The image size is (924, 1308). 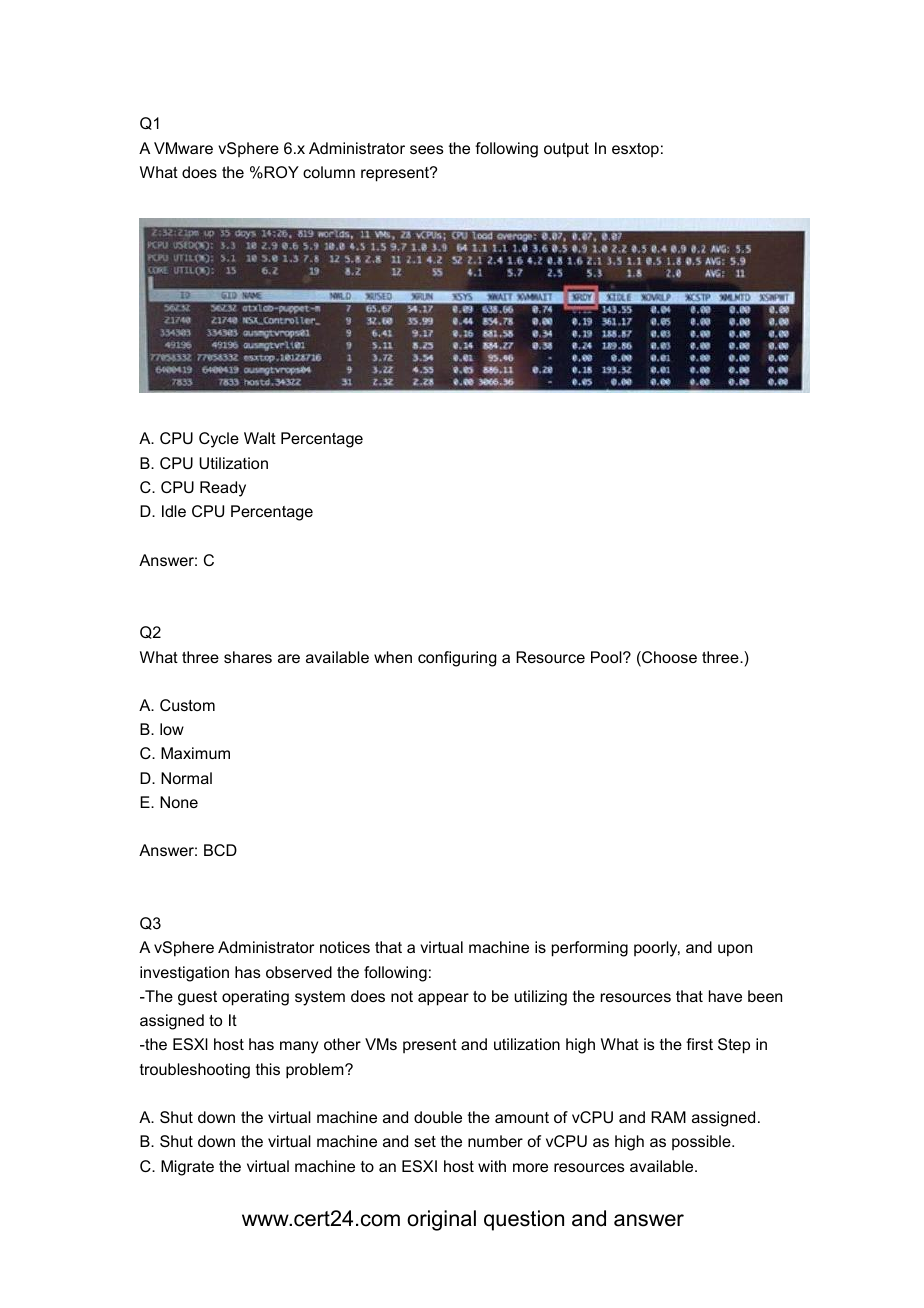 What do you see at coordinates (329, 172) in the document?
I see `column` at bounding box center [329, 172].
